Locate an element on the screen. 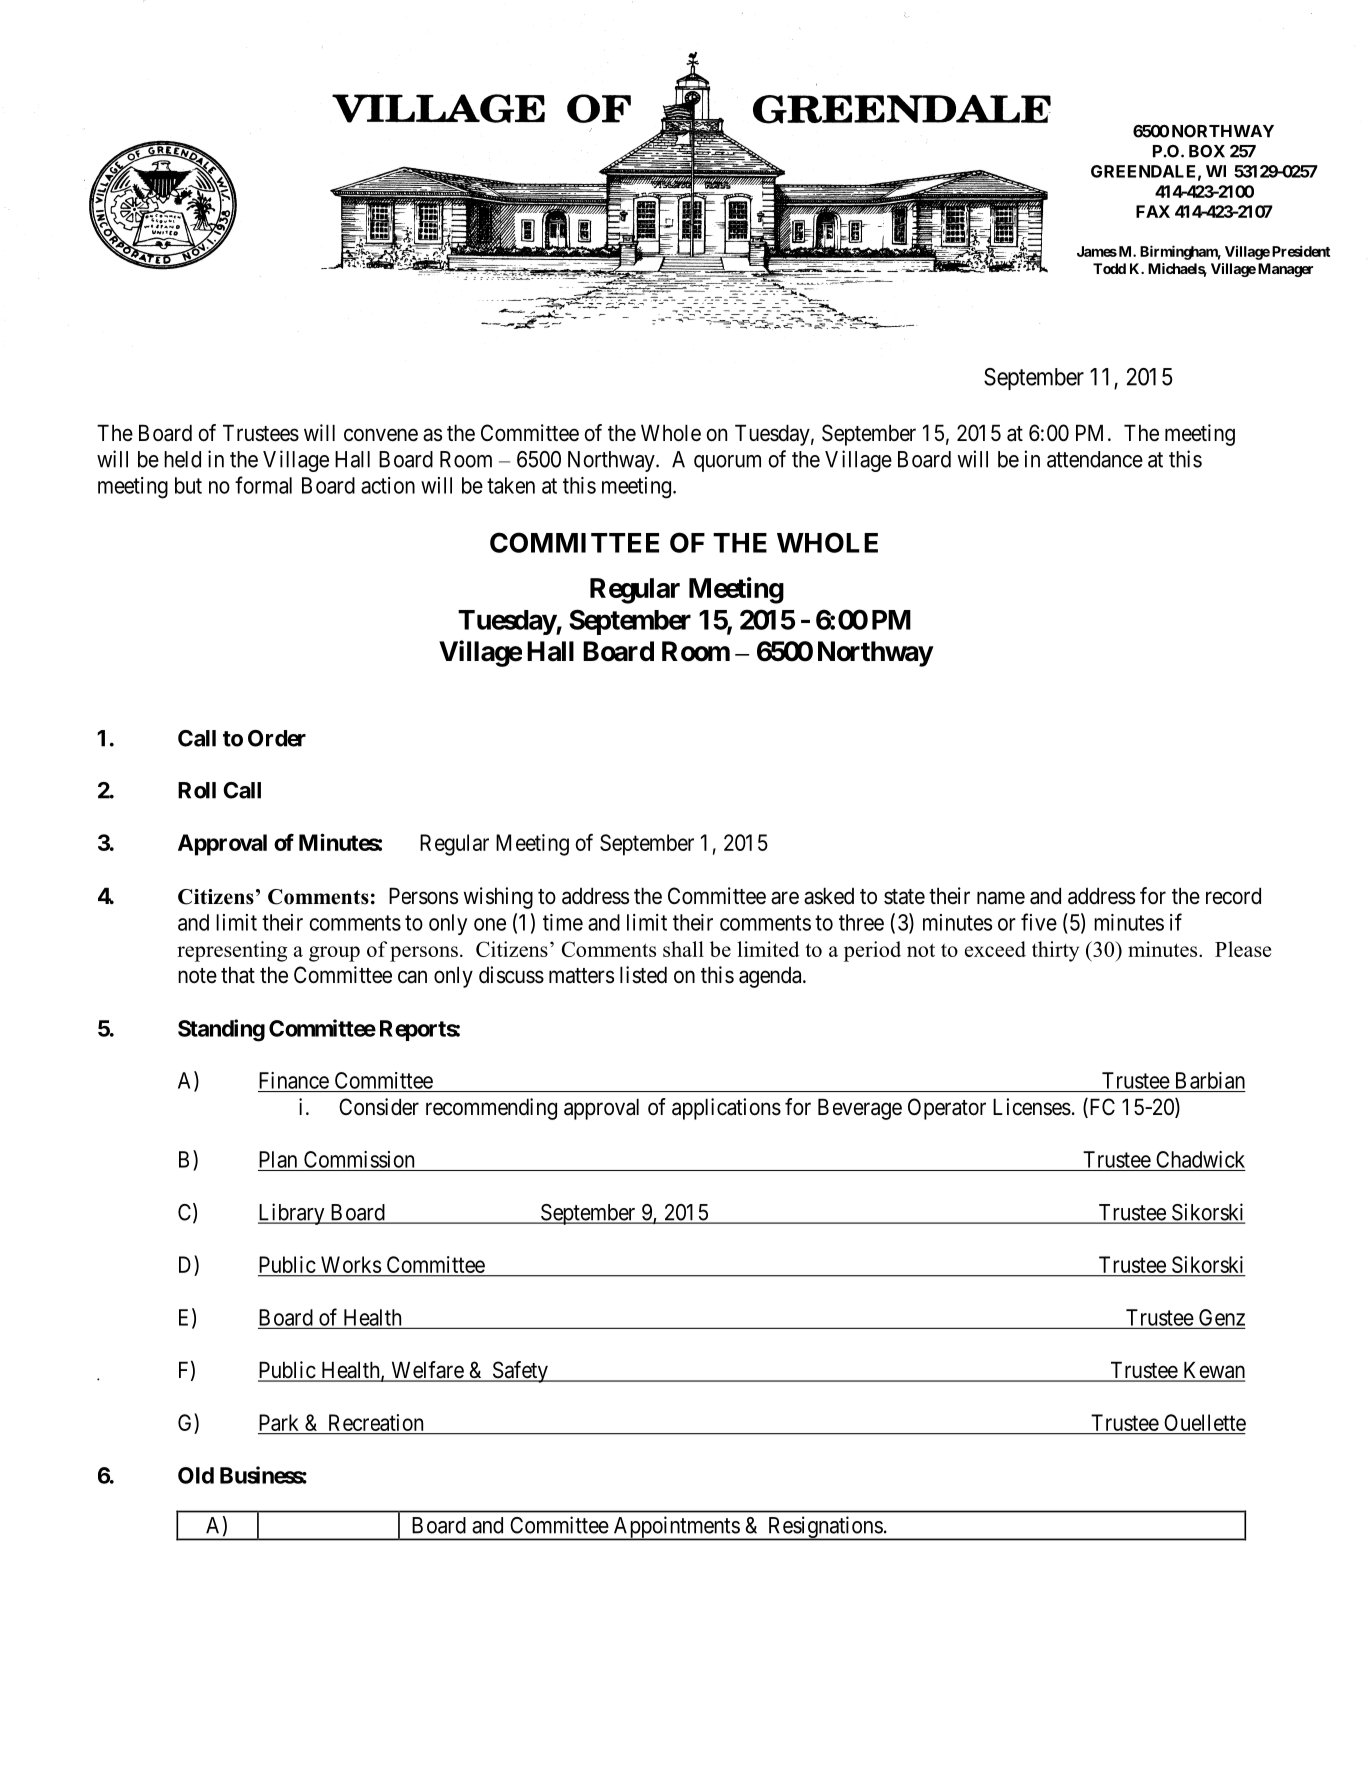 The height and width of the screenshot is (1772, 1370). convene is located at coordinates (381, 435).
